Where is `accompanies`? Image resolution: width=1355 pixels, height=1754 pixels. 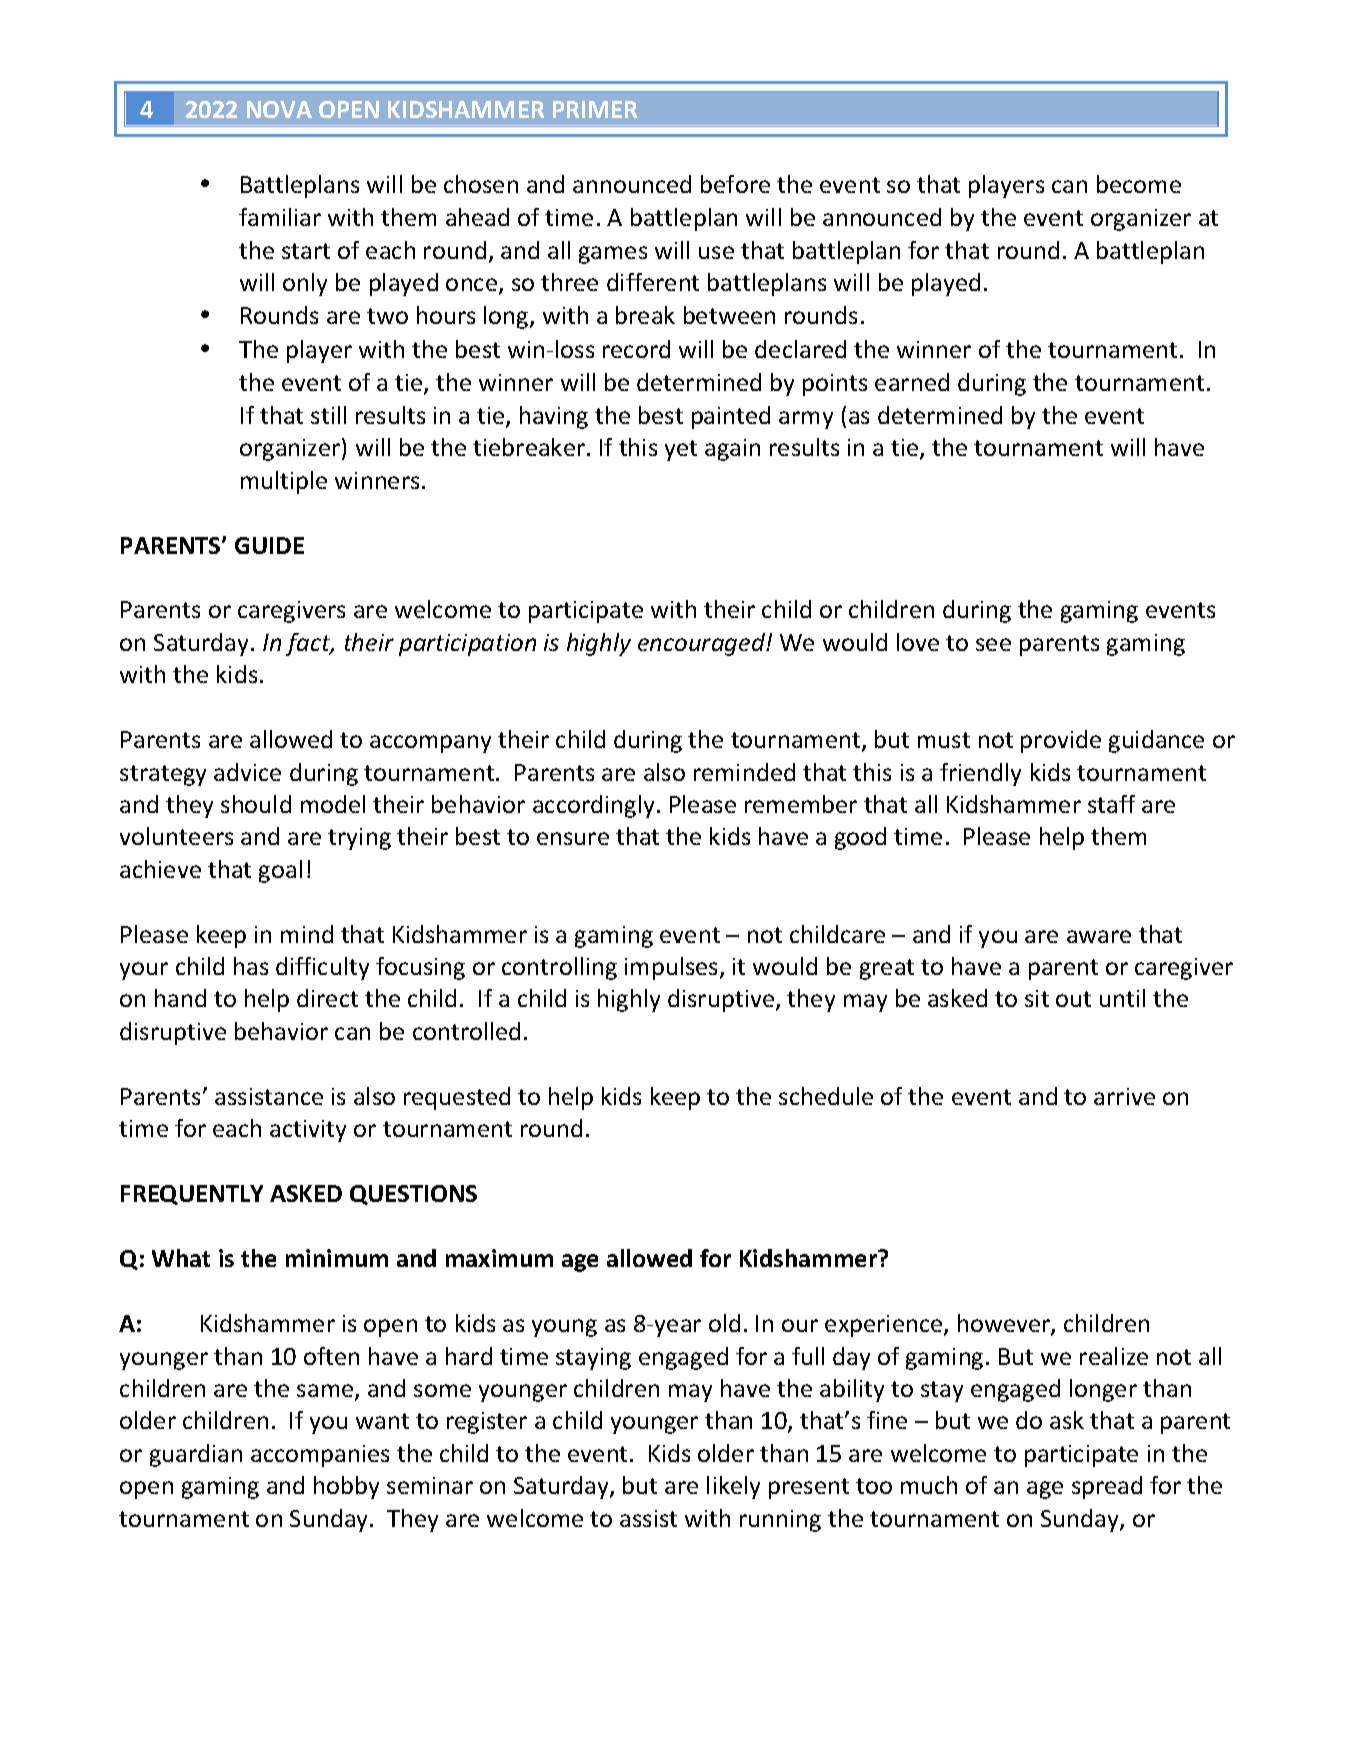 accompanies is located at coordinates (320, 1456).
